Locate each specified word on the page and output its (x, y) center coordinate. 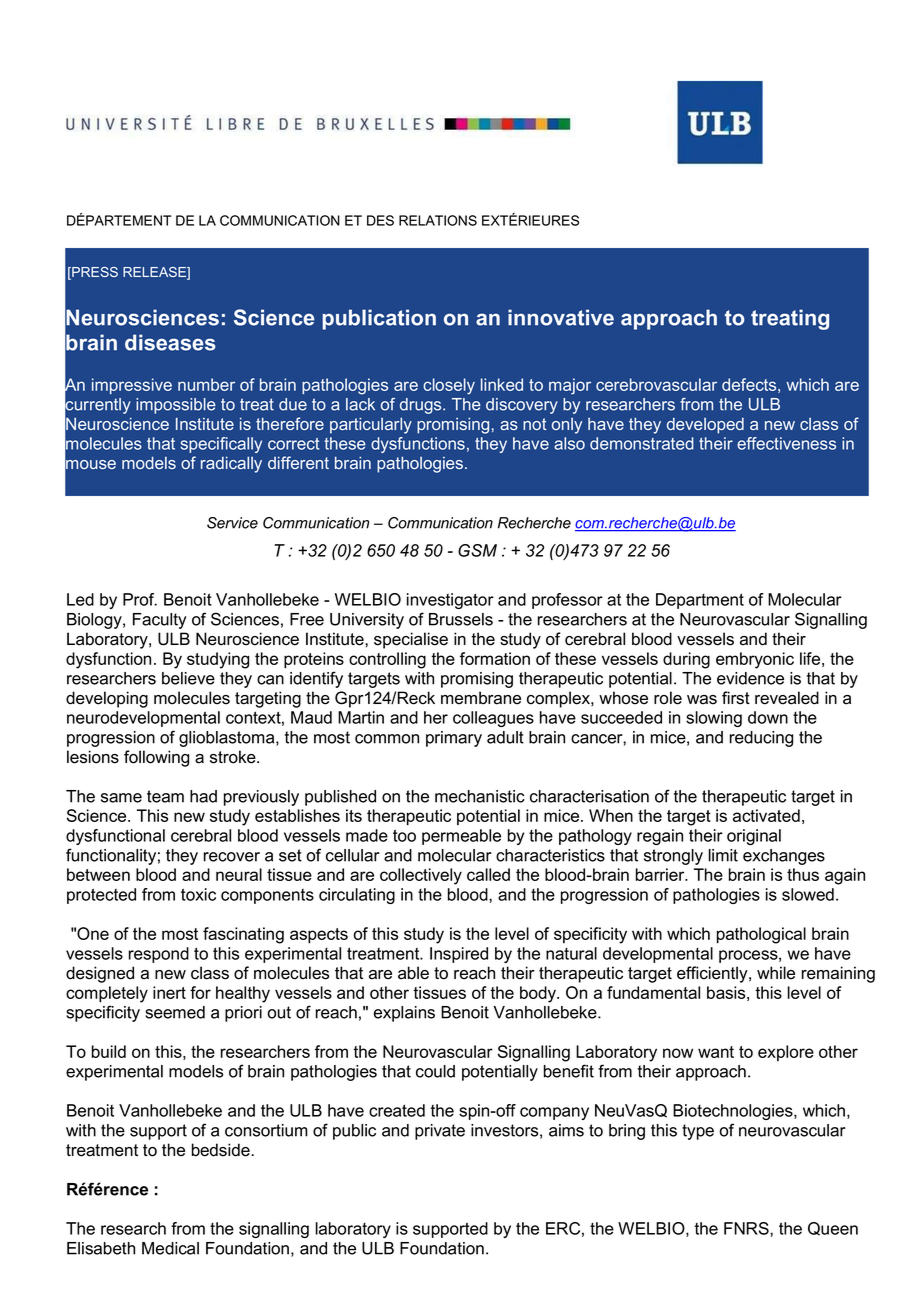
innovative (561, 317)
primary (454, 739)
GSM (477, 550)
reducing (761, 739)
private (440, 1132)
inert (169, 992)
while (776, 973)
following (156, 758)
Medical (170, 1248)
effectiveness (786, 443)
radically (231, 464)
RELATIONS (438, 220)
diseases (170, 342)
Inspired (459, 955)
